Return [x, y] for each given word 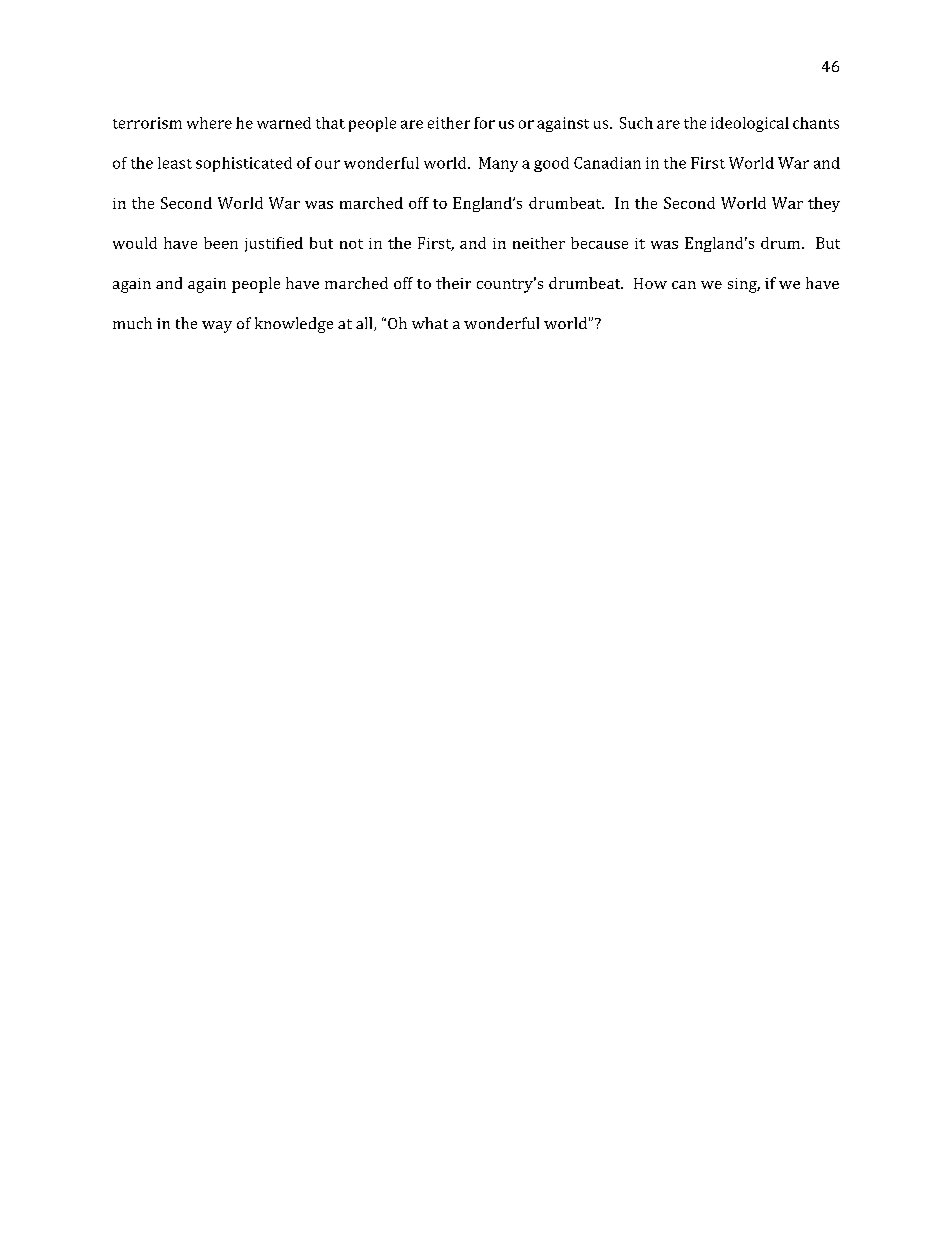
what [430, 323]
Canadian [607, 163]
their [453, 283]
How [650, 283]
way [217, 327]
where [209, 123]
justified [274, 244]
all [365, 324]
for [484, 123]
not [351, 244]
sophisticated [244, 164]
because [599, 243]
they [824, 204]
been [221, 243]
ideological [750, 124]
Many [498, 164]
